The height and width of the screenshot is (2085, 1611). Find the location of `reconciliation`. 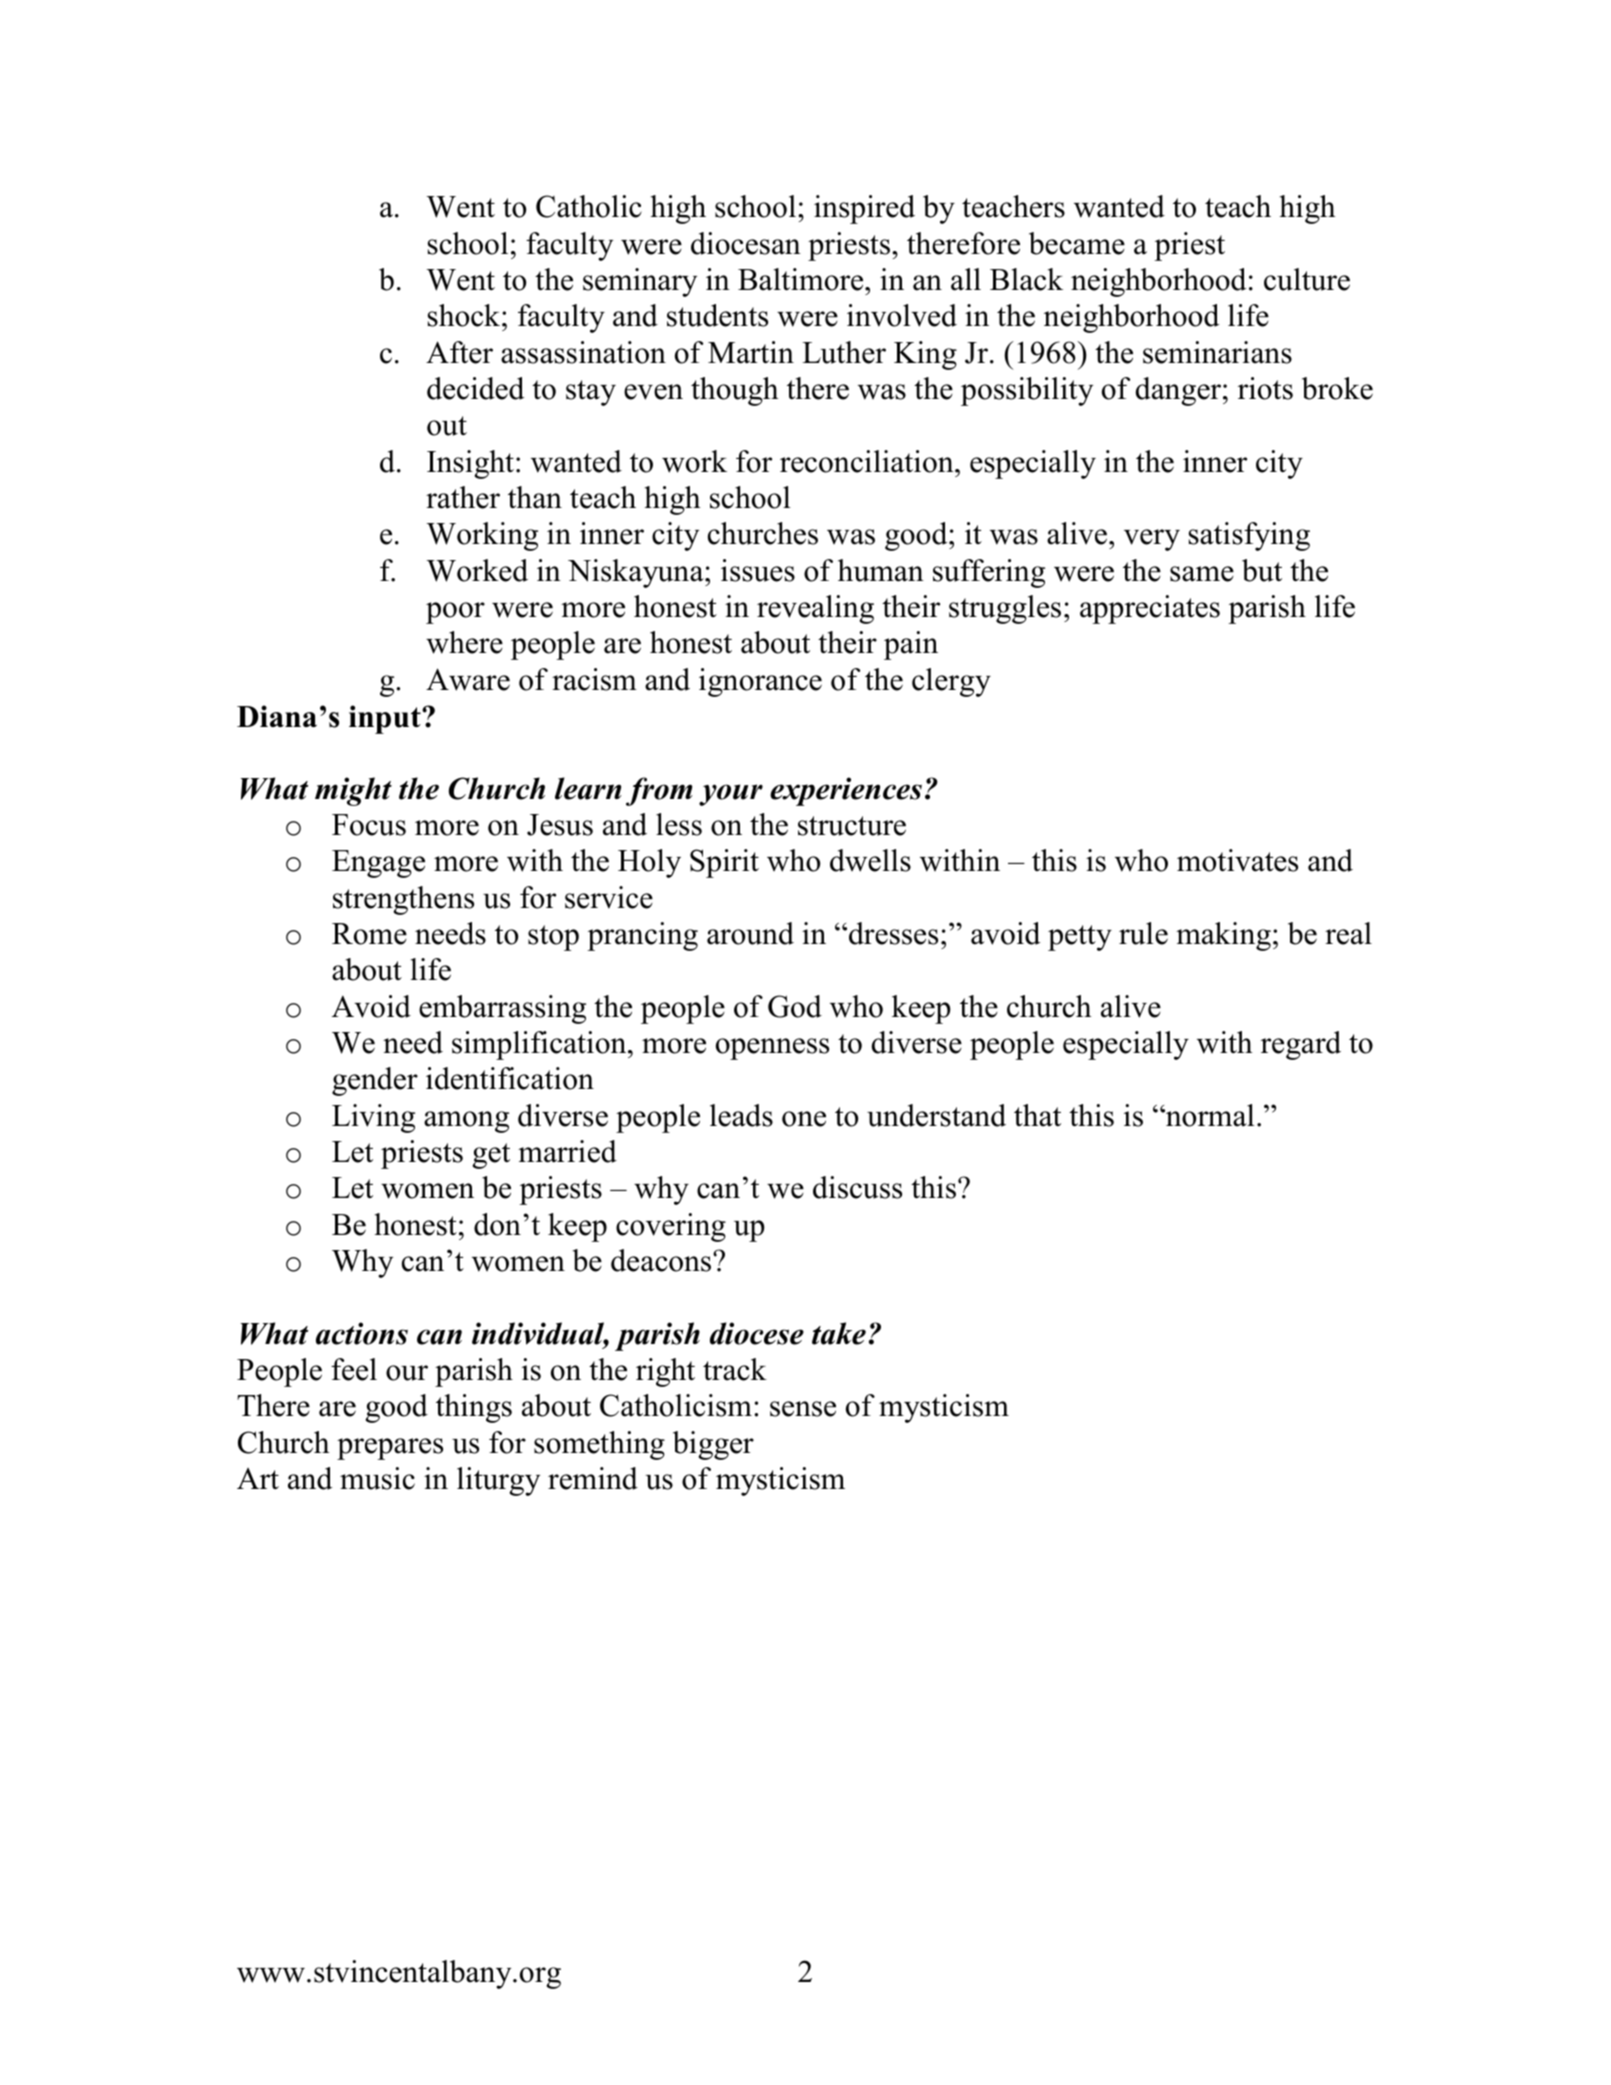

reconciliation is located at coordinates (868, 461).
